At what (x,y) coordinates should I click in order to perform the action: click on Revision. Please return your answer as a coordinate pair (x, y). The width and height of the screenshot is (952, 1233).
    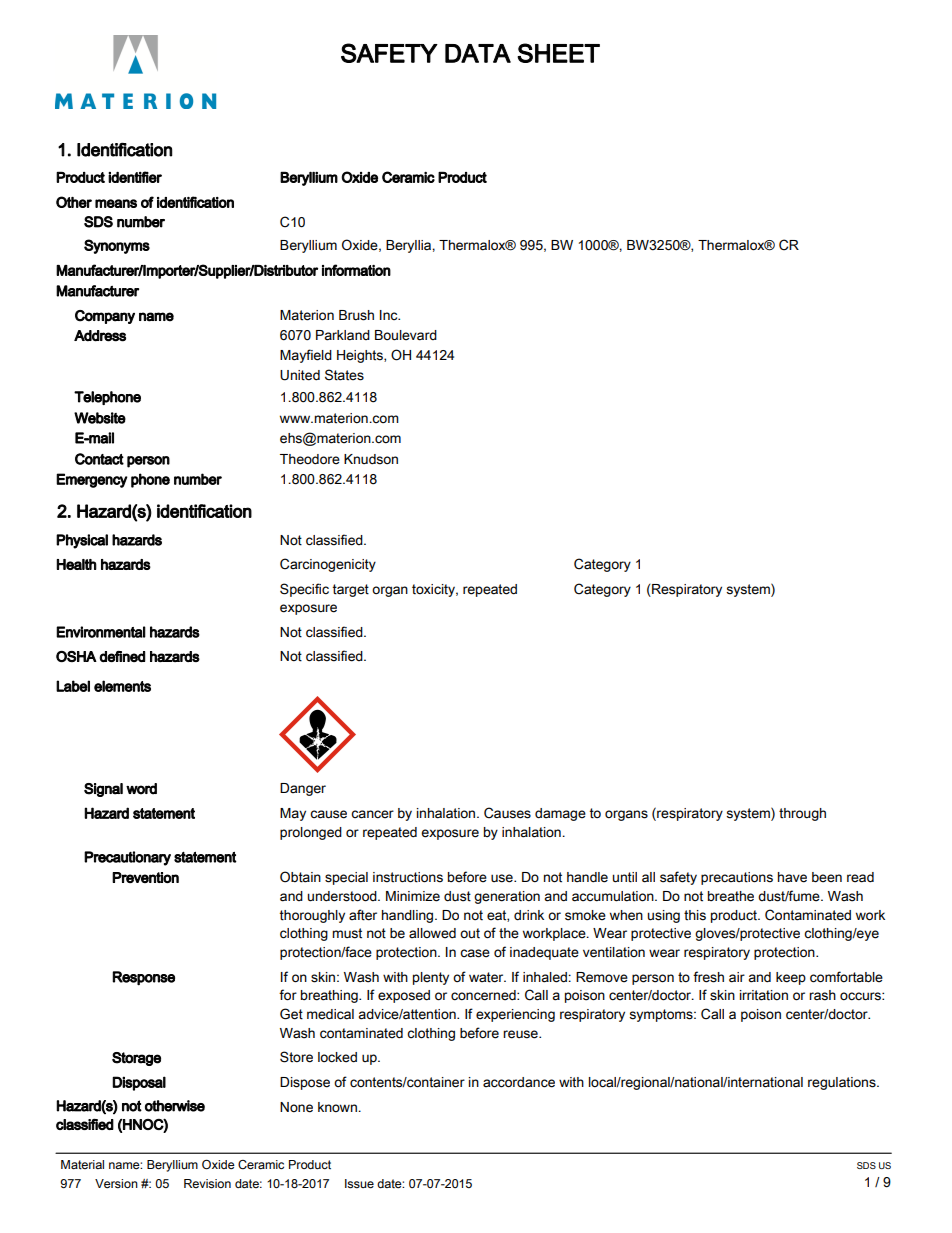
    Looking at the image, I should click on (207, 1184).
